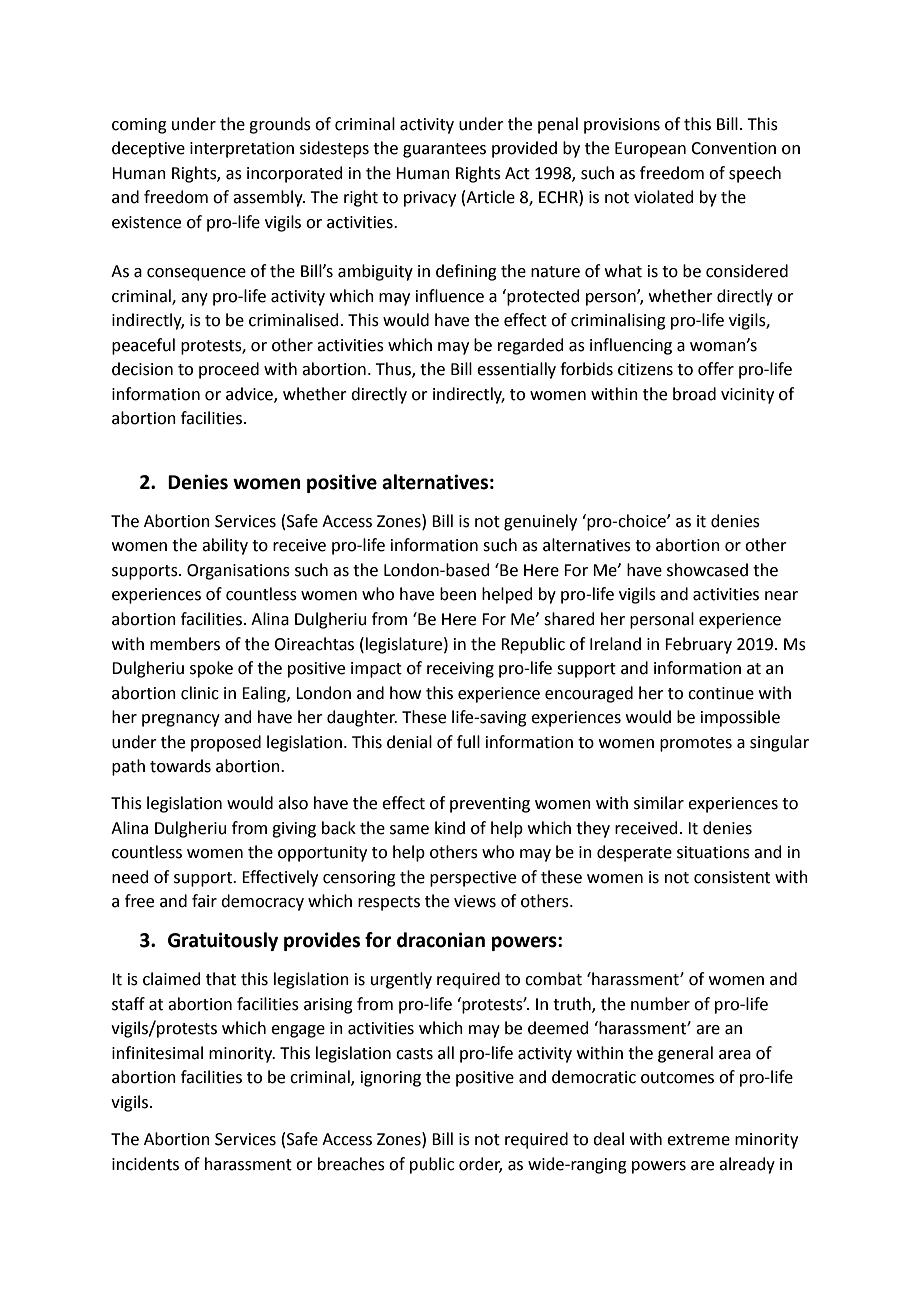 The image size is (924, 1307). I want to click on receiving, so click(460, 670).
